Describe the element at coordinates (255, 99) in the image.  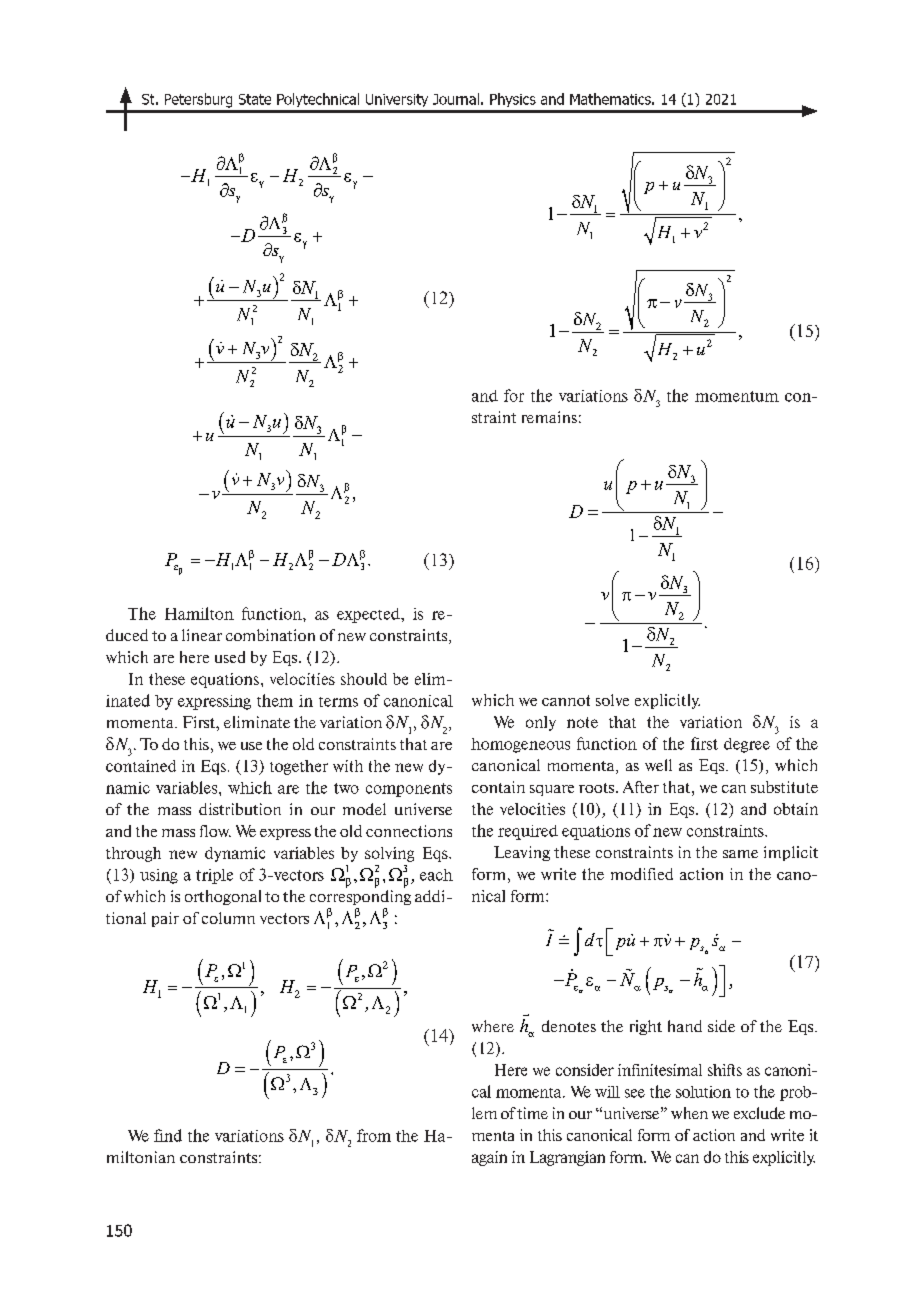
I see `State` at that location.
